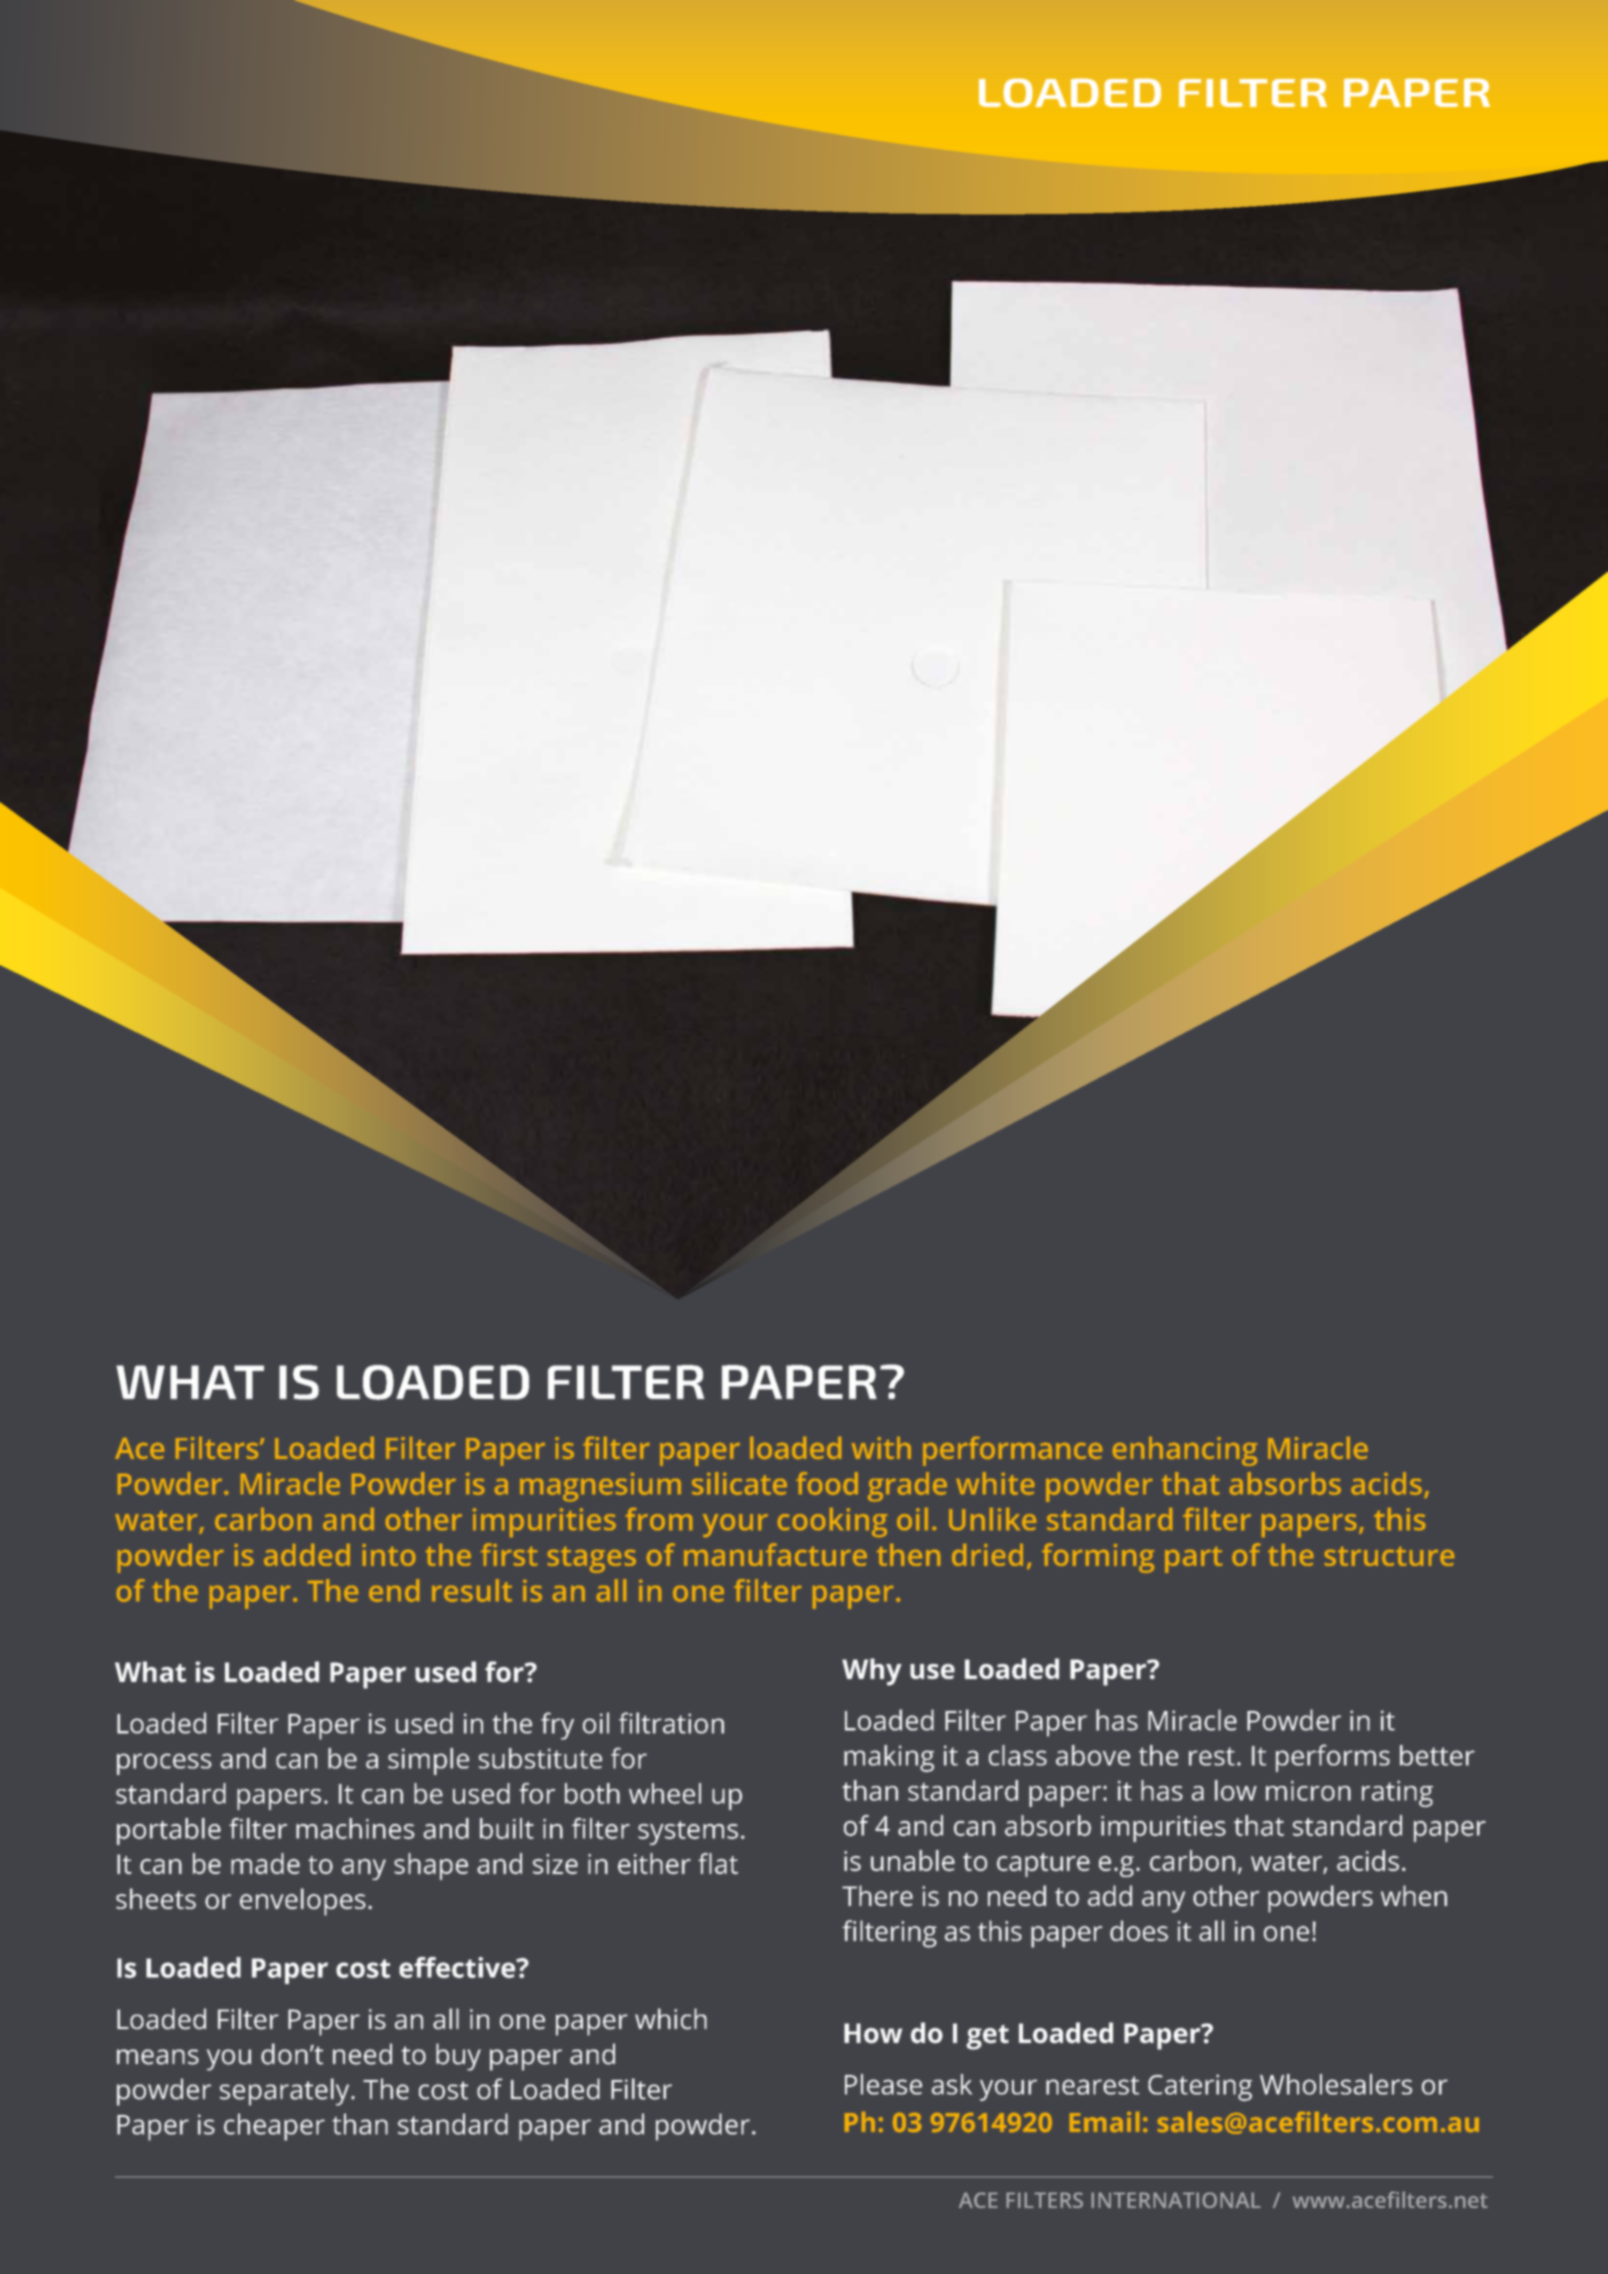 The width and height of the screenshot is (1608, 2274). What do you see at coordinates (458, 1967) in the screenshot?
I see `effective` at bounding box center [458, 1967].
